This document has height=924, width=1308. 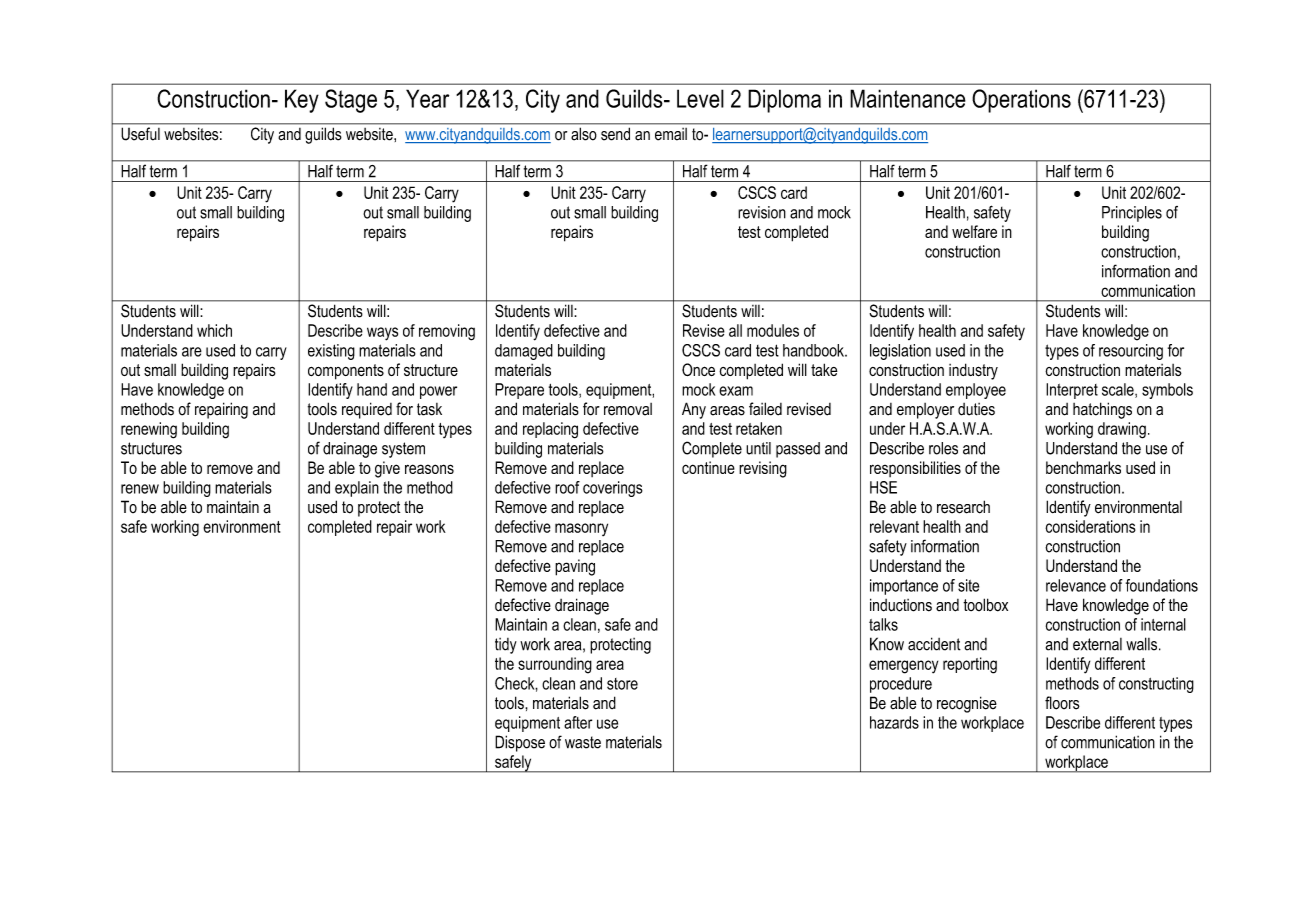 I want to click on which, so click(x=214, y=330).
